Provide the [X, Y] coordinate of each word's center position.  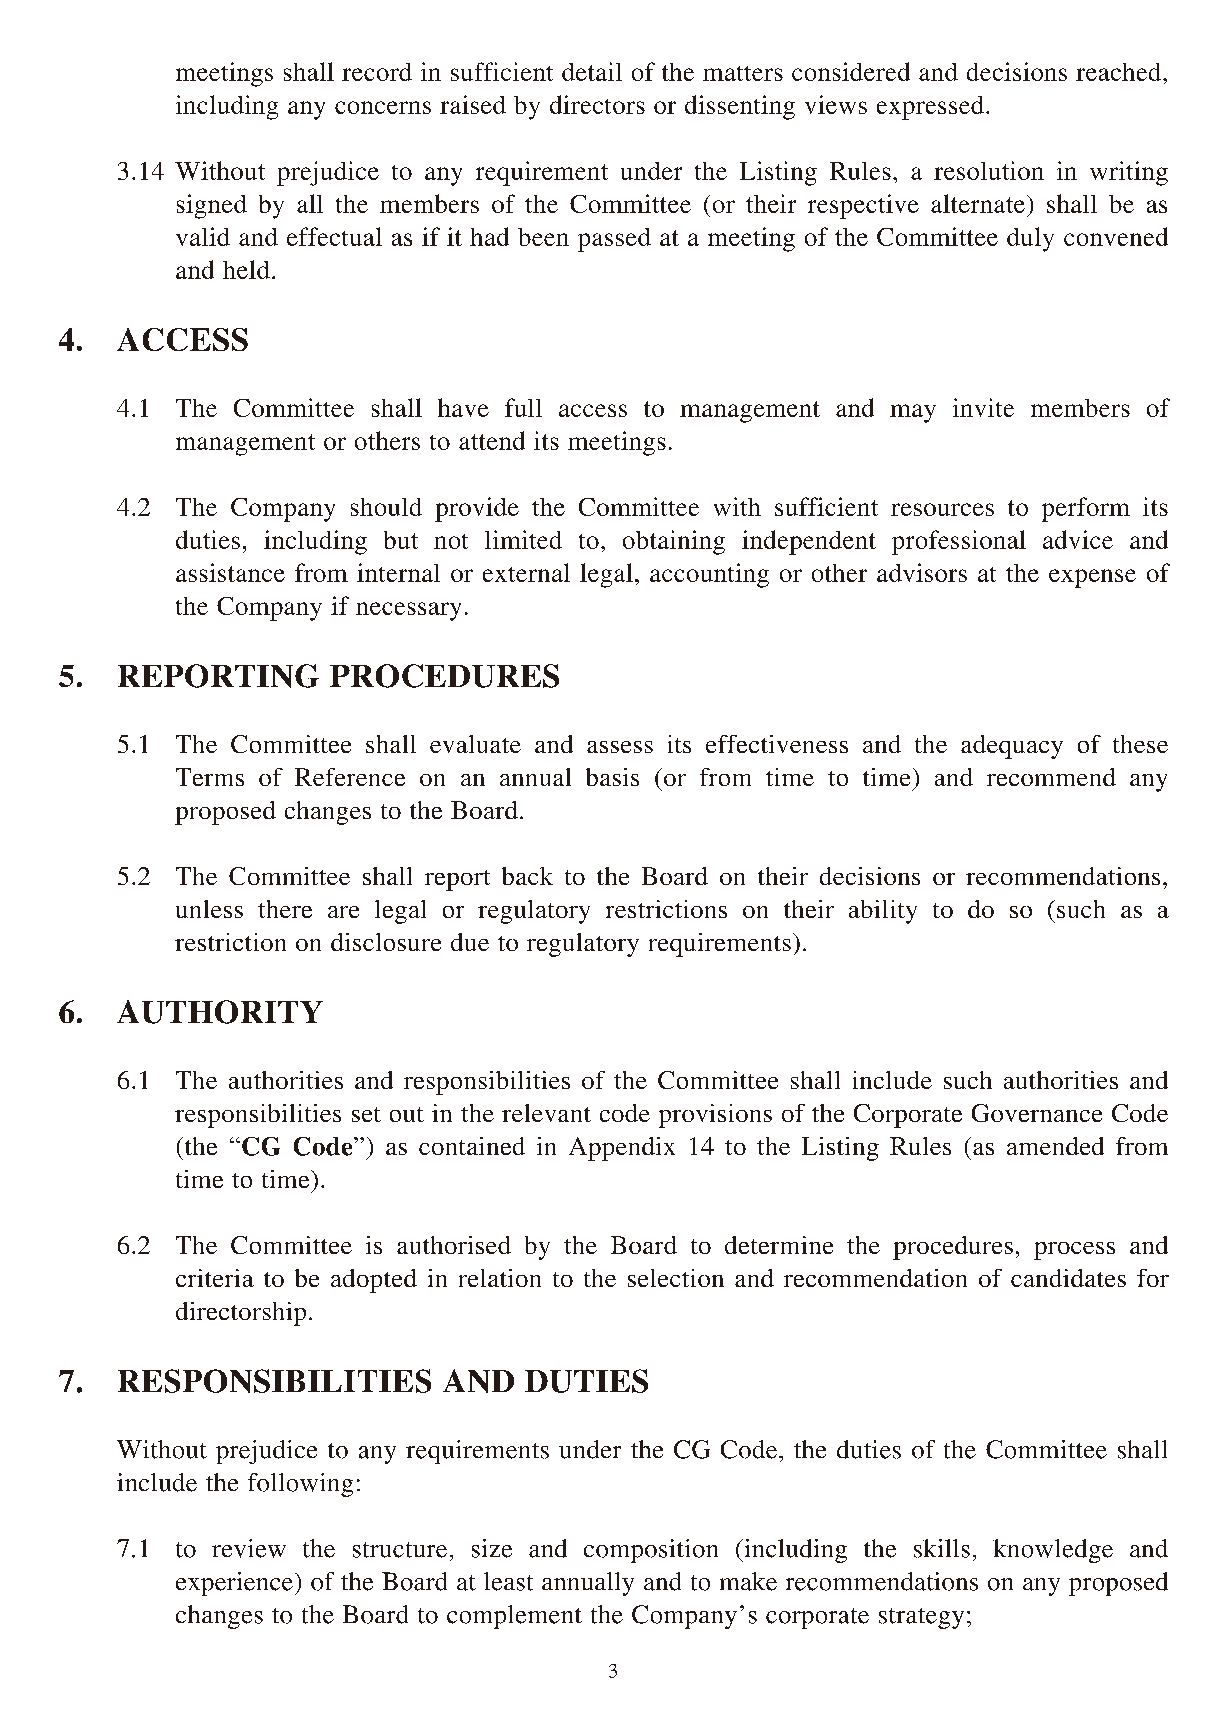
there [285, 909]
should [386, 507]
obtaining [674, 542]
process [1074, 1251]
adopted [374, 1281]
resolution [989, 170]
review [249, 1548]
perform [1086, 509]
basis [612, 777]
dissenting [740, 107]
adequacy [1012, 747]
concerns [383, 107]
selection [676, 1278]
